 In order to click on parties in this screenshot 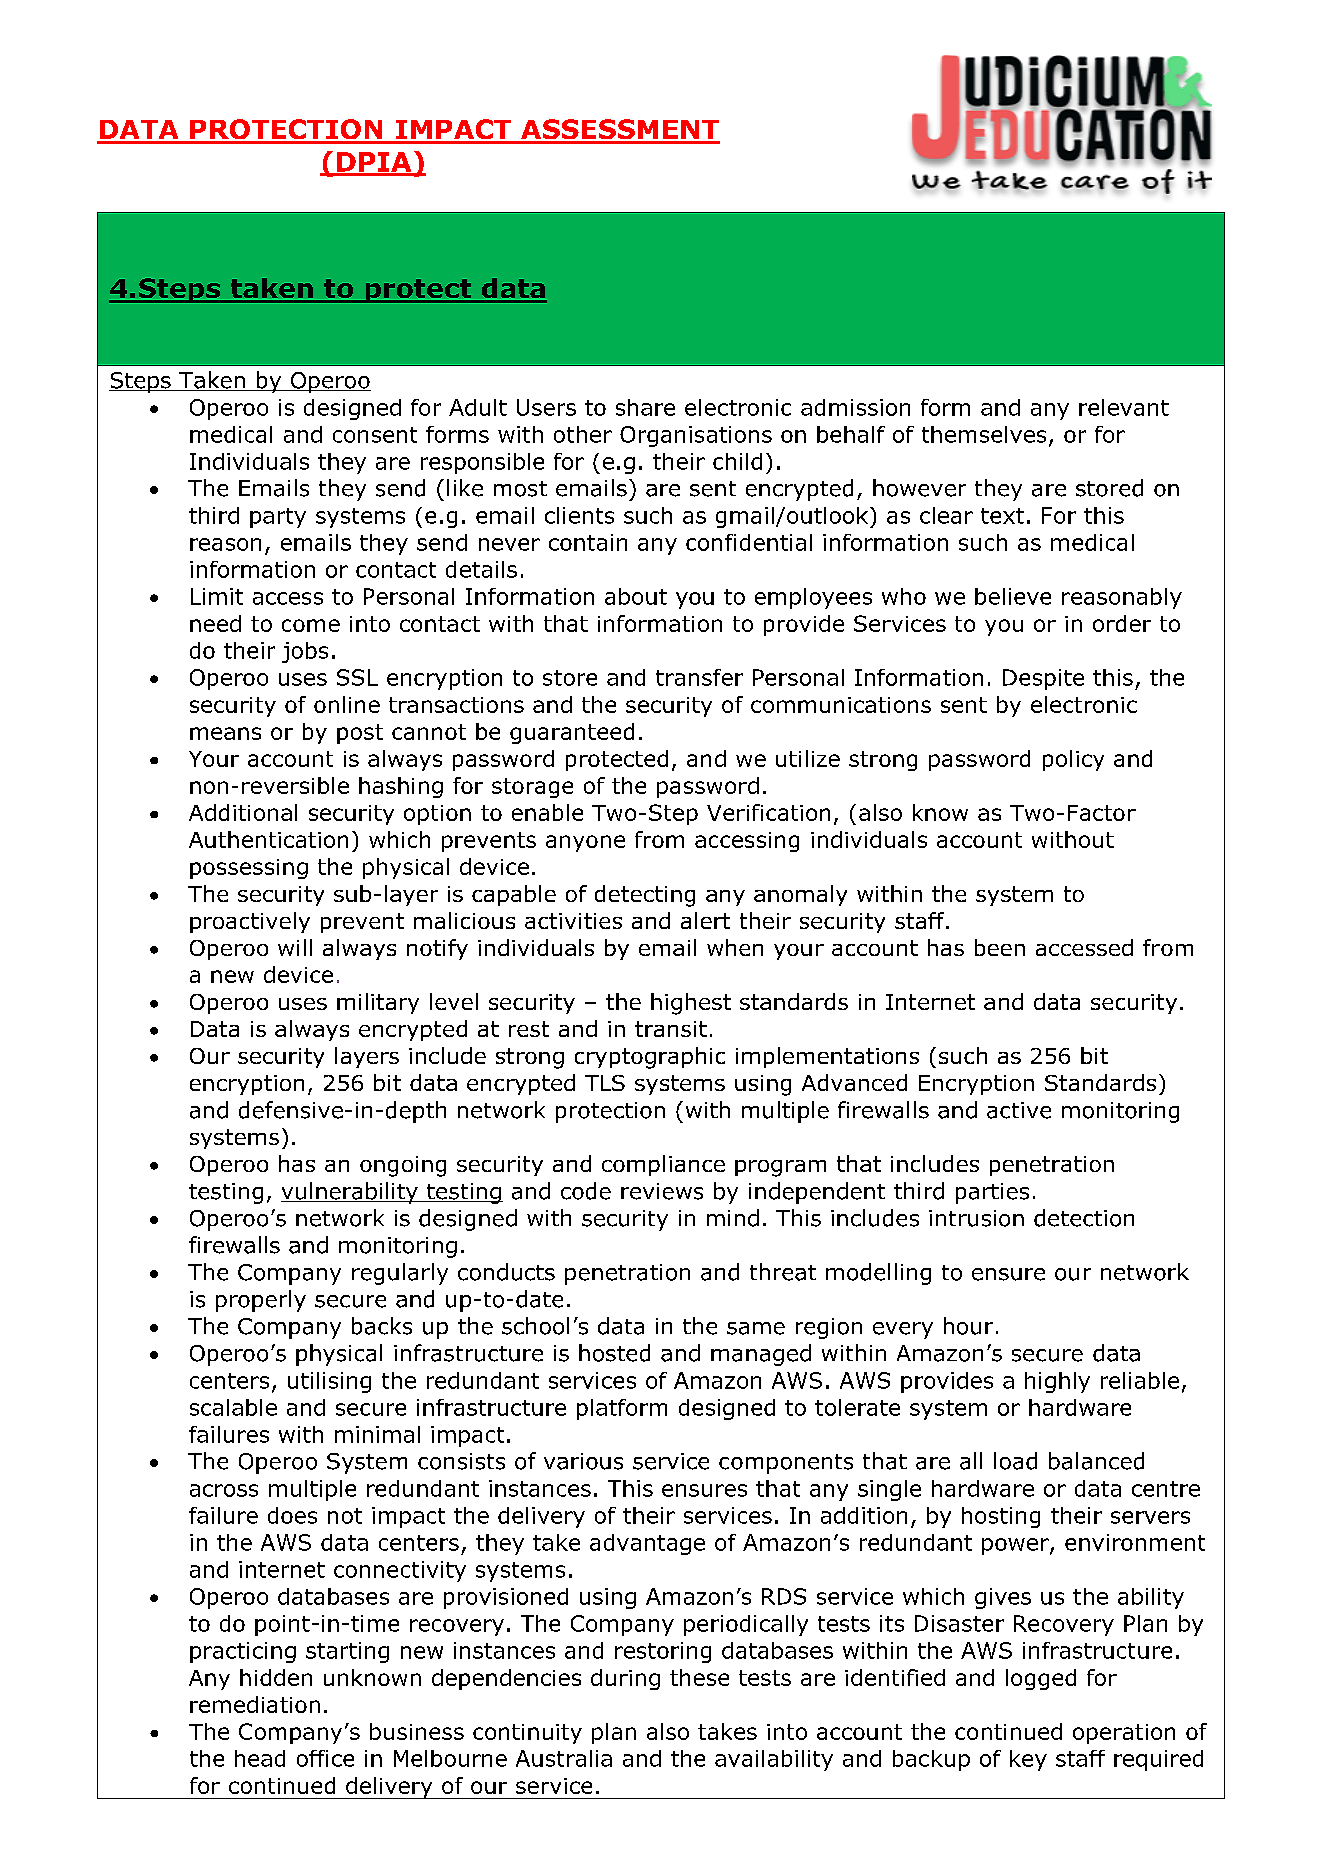, I will do `click(992, 1193)`.
